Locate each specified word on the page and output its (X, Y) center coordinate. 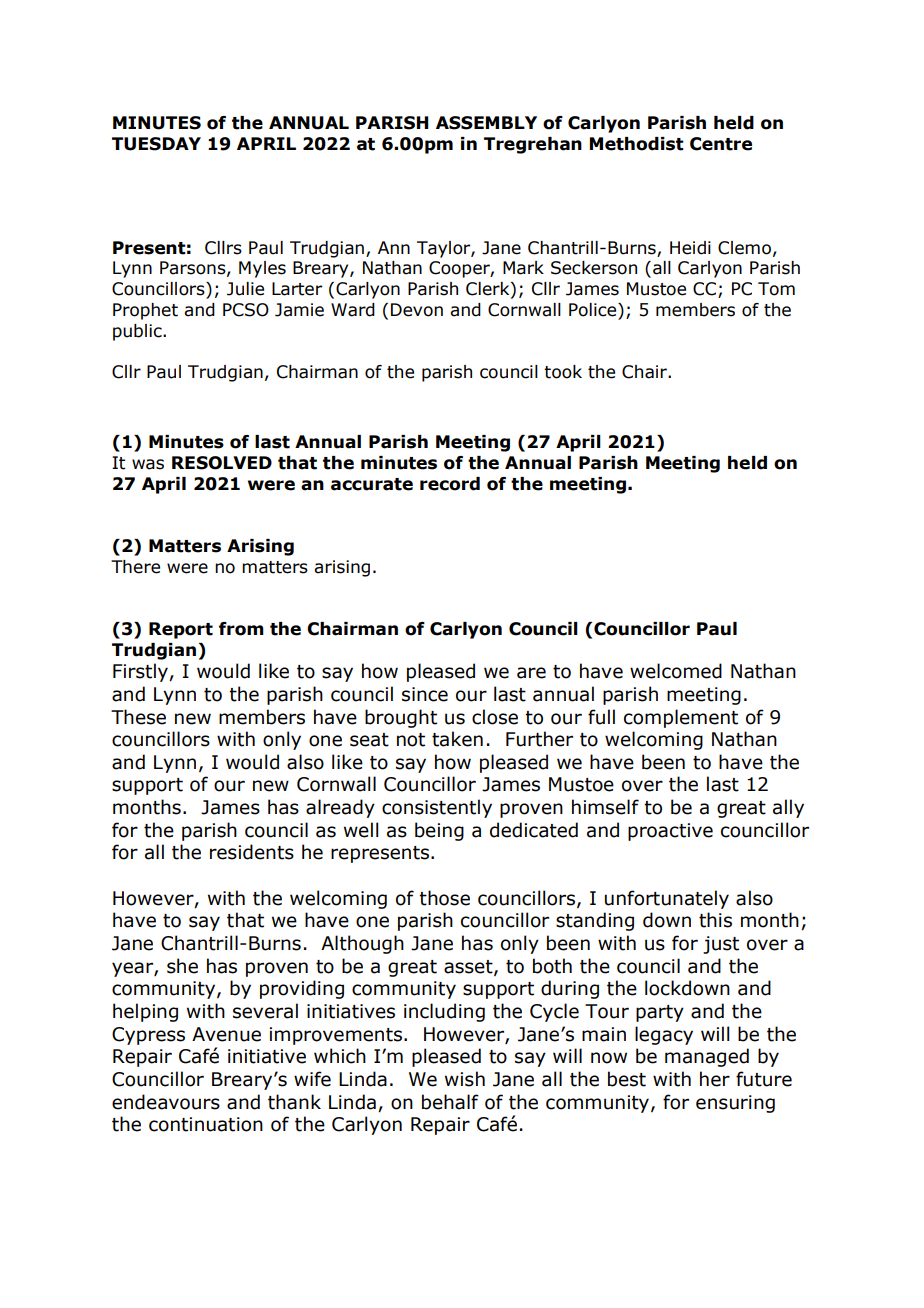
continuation (206, 1124)
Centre (721, 144)
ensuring (735, 1104)
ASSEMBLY (486, 123)
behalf (450, 1102)
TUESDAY (156, 144)
